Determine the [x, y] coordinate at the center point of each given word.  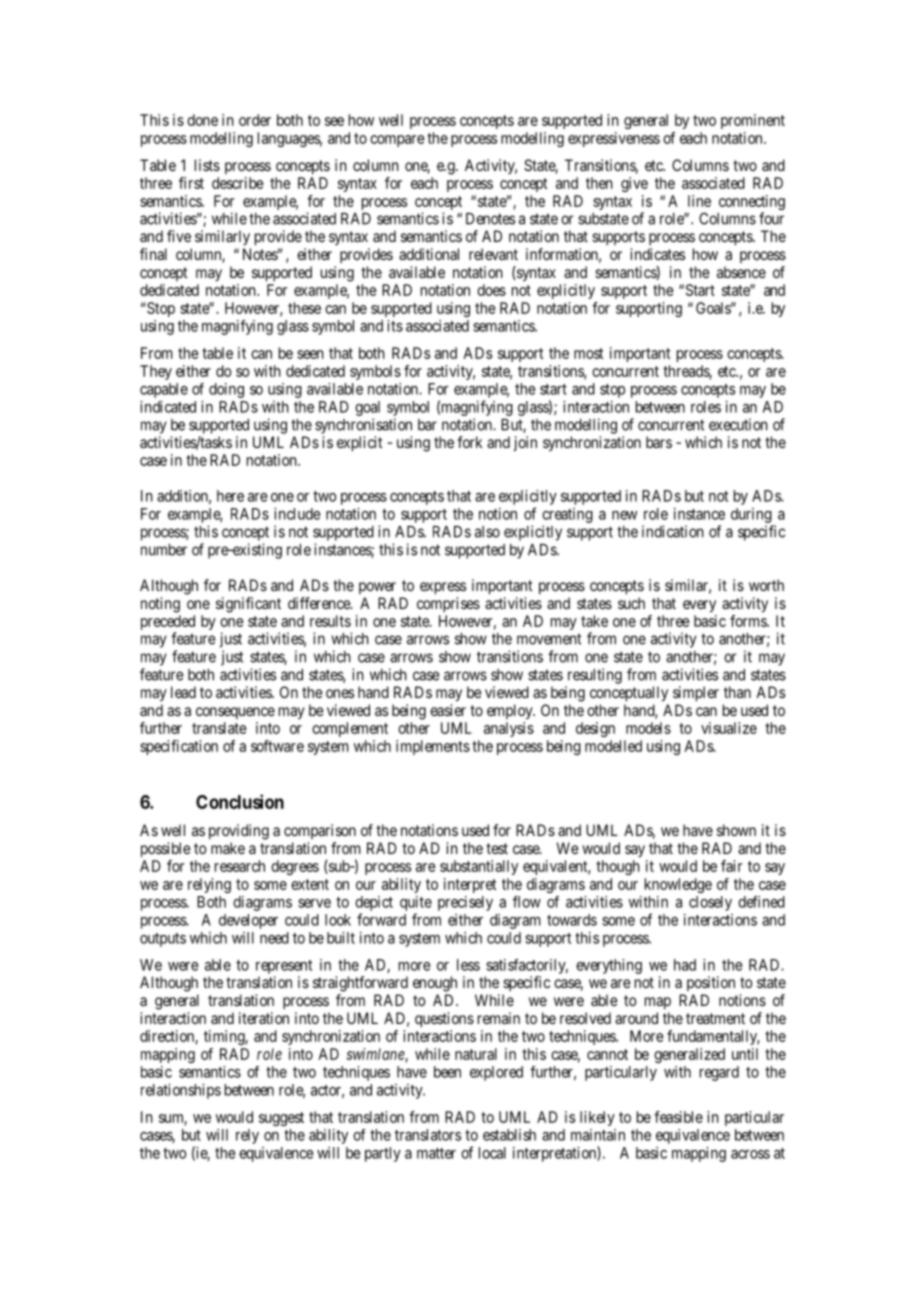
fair [732, 866]
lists [207, 165]
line [699, 201]
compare [397, 141]
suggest [281, 1119]
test [497, 848]
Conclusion [240, 801]
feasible [678, 1117]
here [230, 496]
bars [659, 442]
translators [428, 1135]
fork [469, 442]
